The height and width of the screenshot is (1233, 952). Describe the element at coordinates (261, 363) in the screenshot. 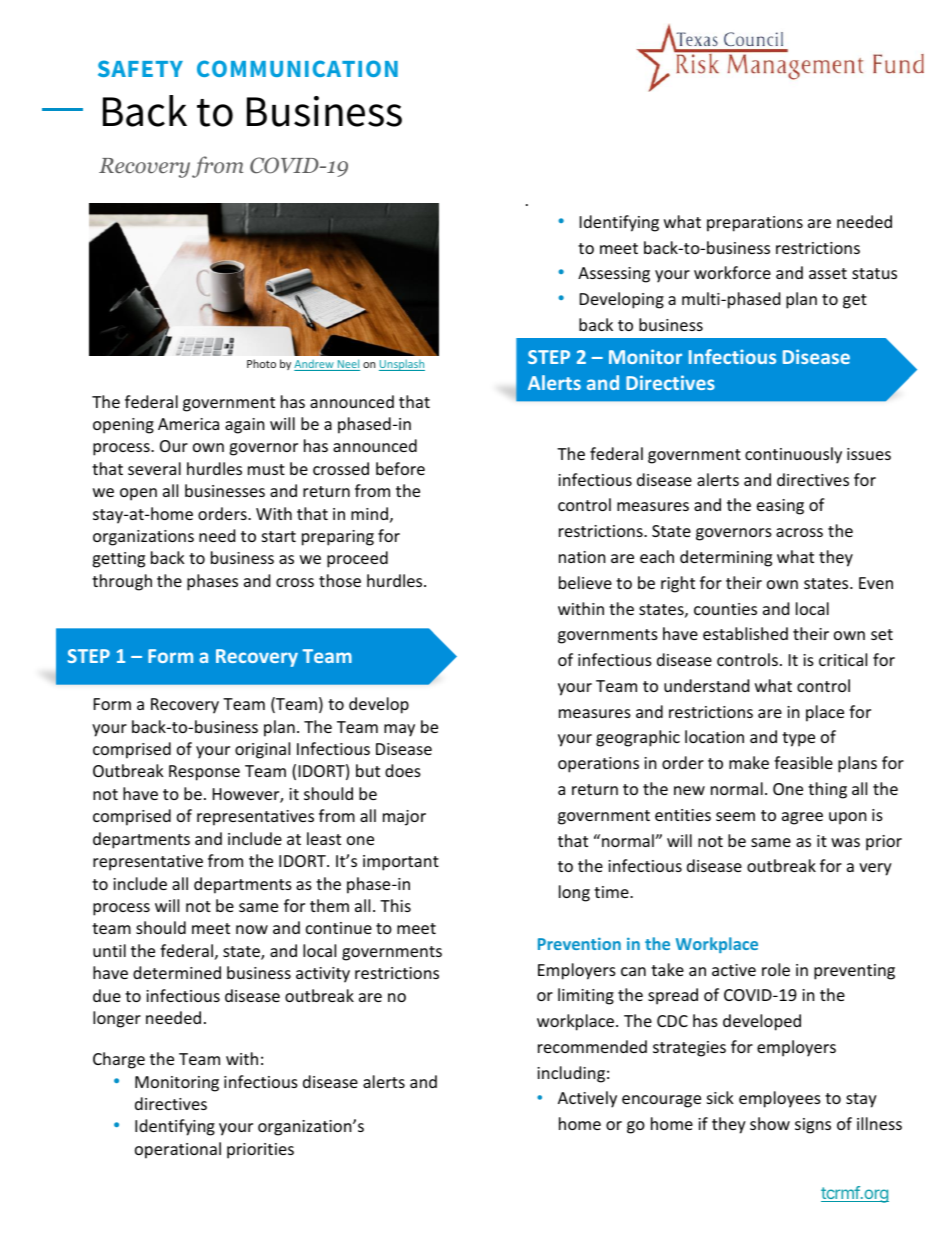

I see `Photo` at that location.
